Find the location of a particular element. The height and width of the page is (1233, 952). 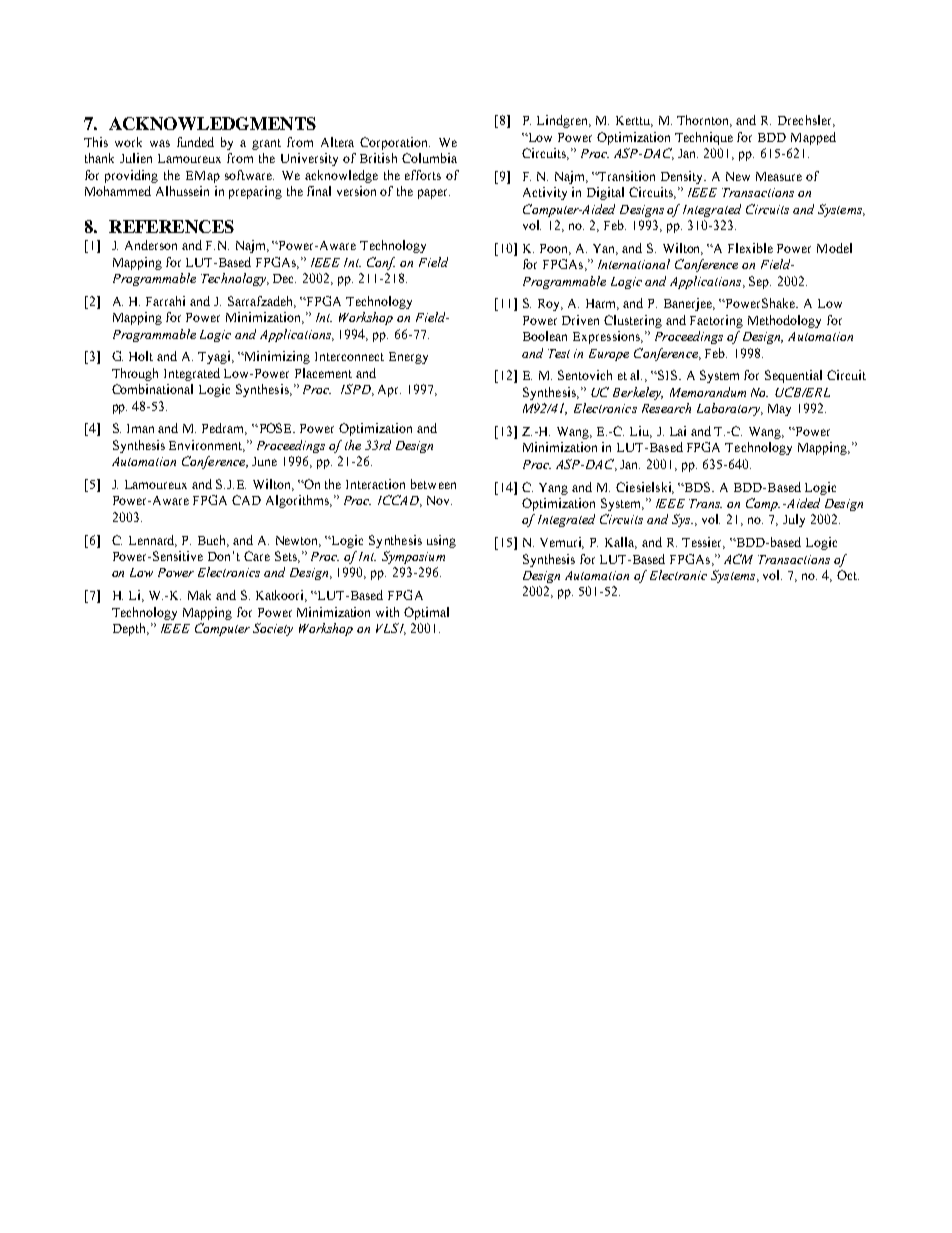

Sequential is located at coordinates (793, 376).
